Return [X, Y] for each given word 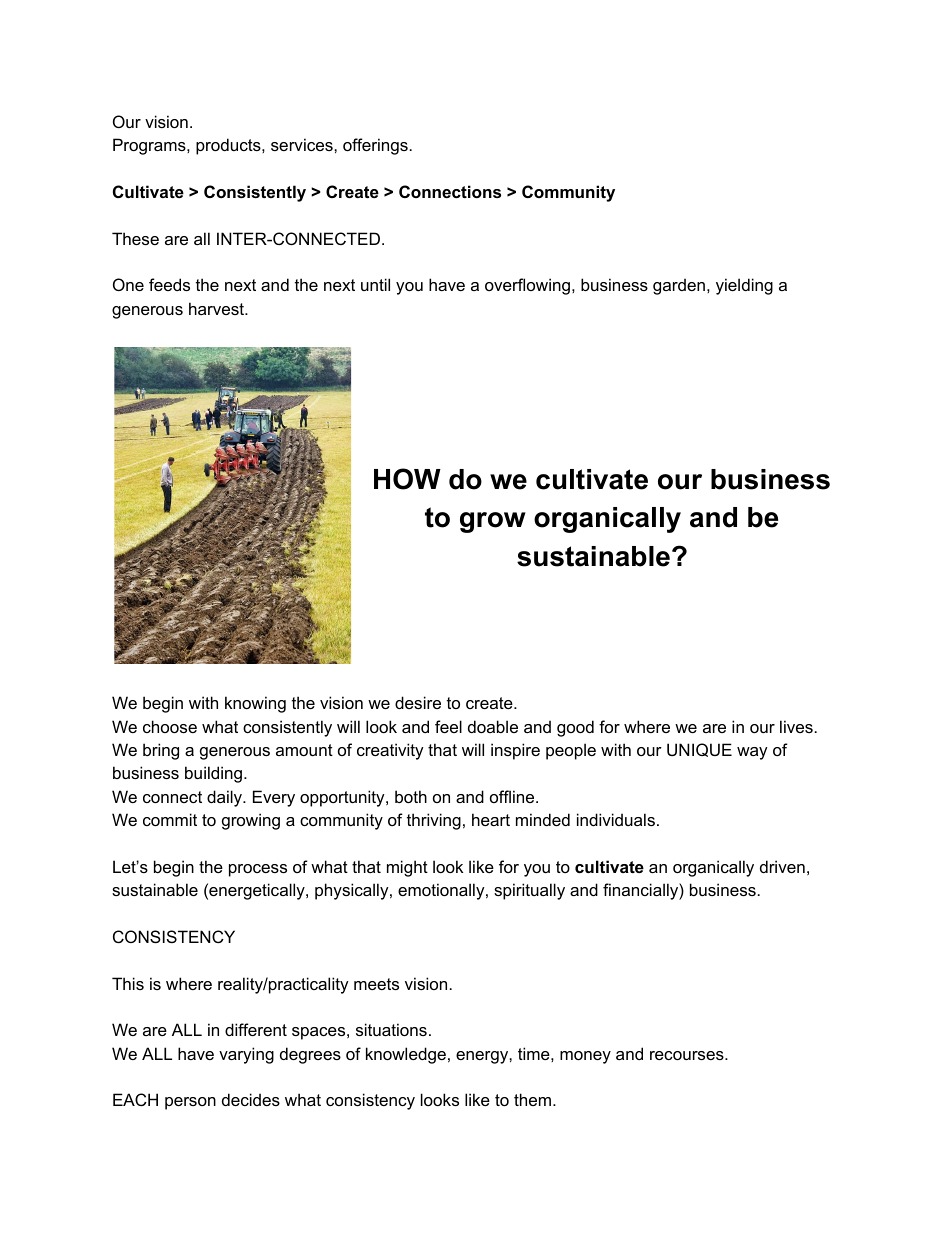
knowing [255, 704]
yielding [744, 286]
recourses [688, 1055]
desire [418, 702]
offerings [375, 146]
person [190, 1103]
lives [796, 726]
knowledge [406, 1055]
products [229, 146]
